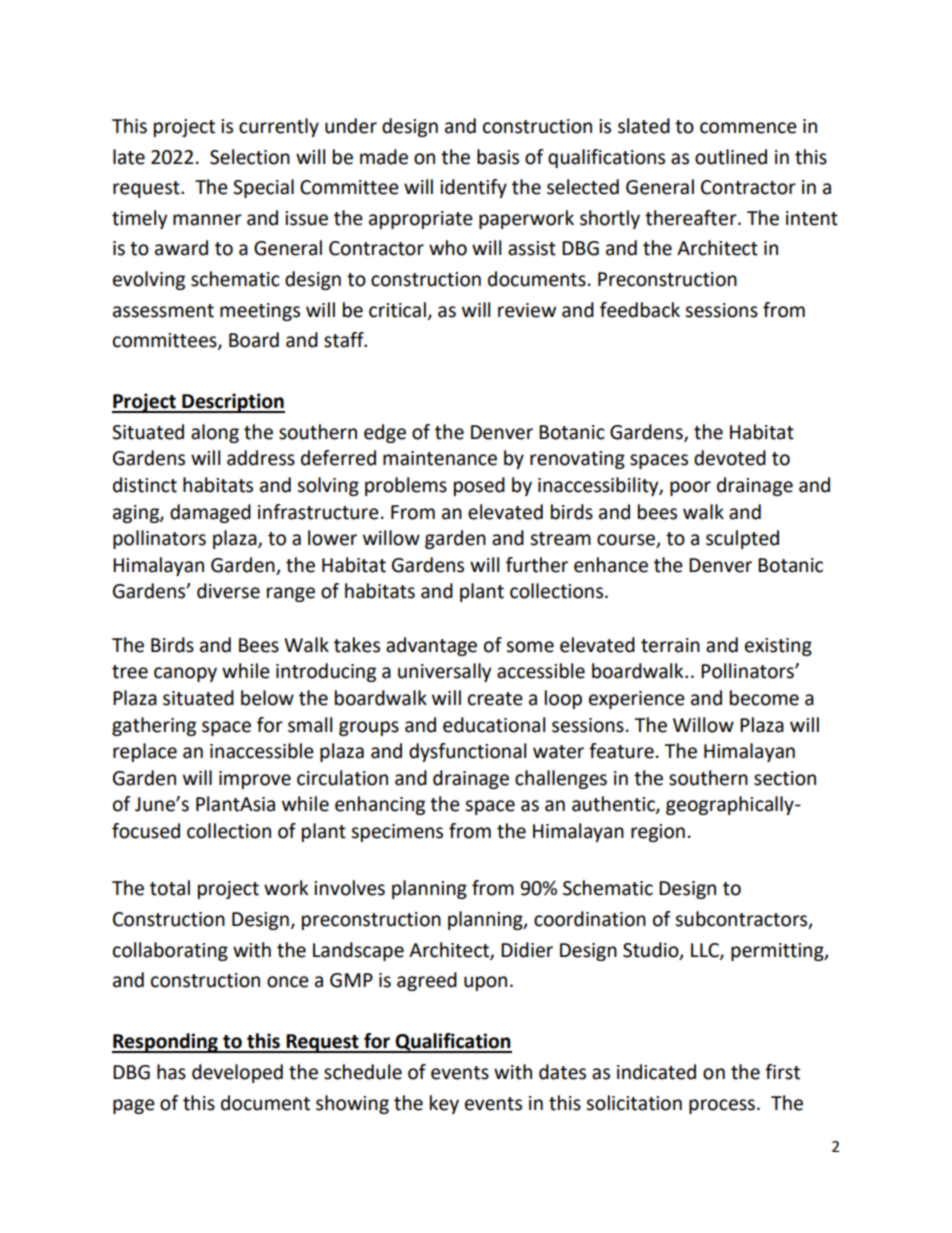 This screenshot has height=1233, width=952. I want to click on key, so click(444, 1104).
